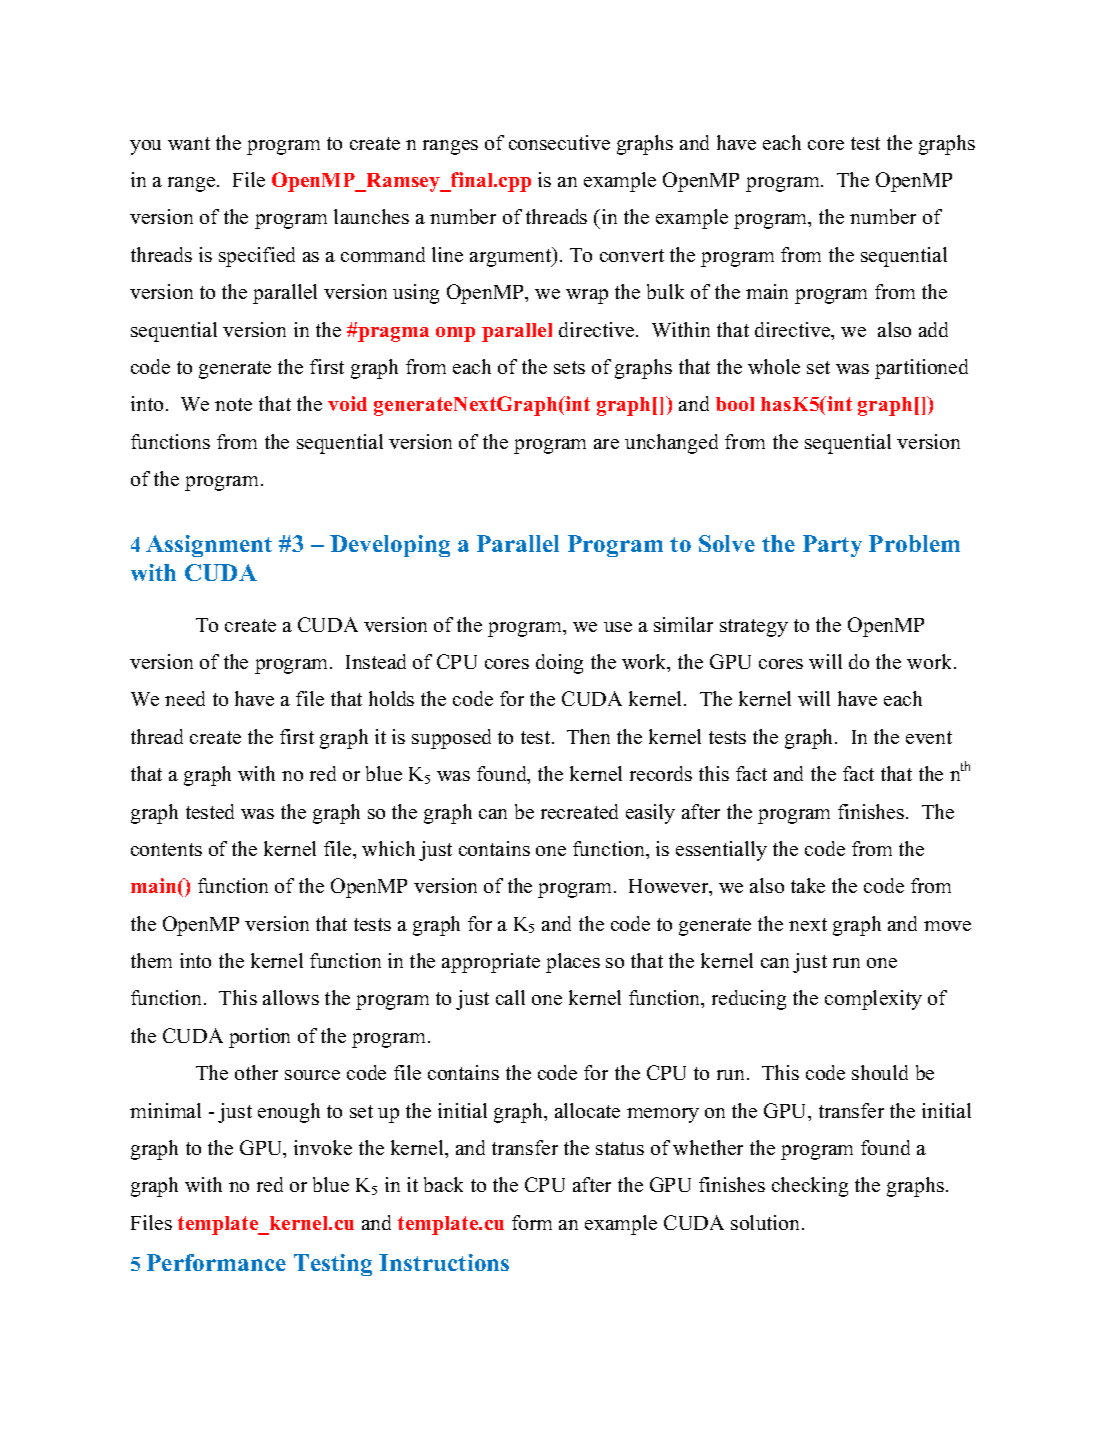  I want to click on event, so click(929, 737).
